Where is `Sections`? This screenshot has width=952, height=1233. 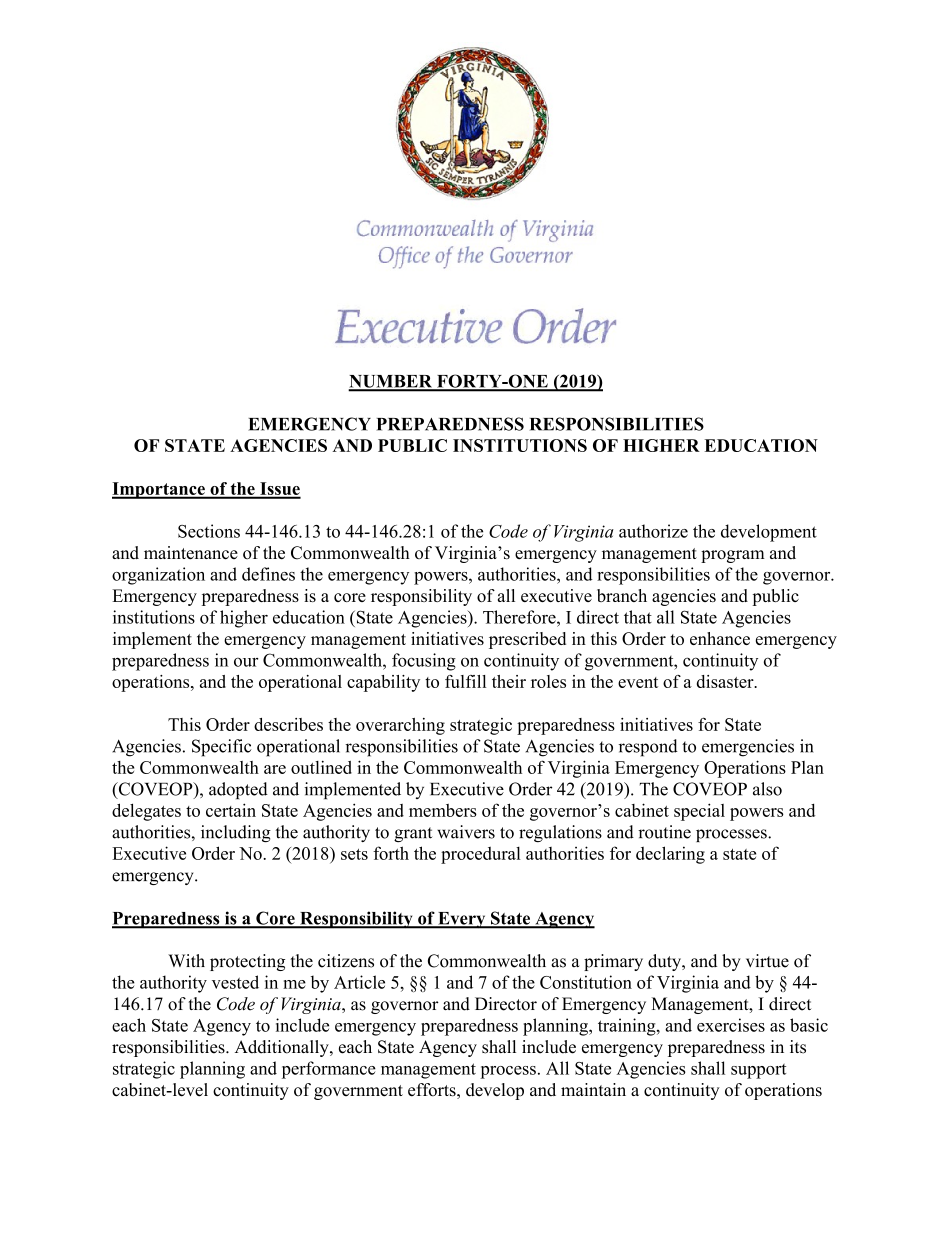
Sections is located at coordinates (209, 531).
